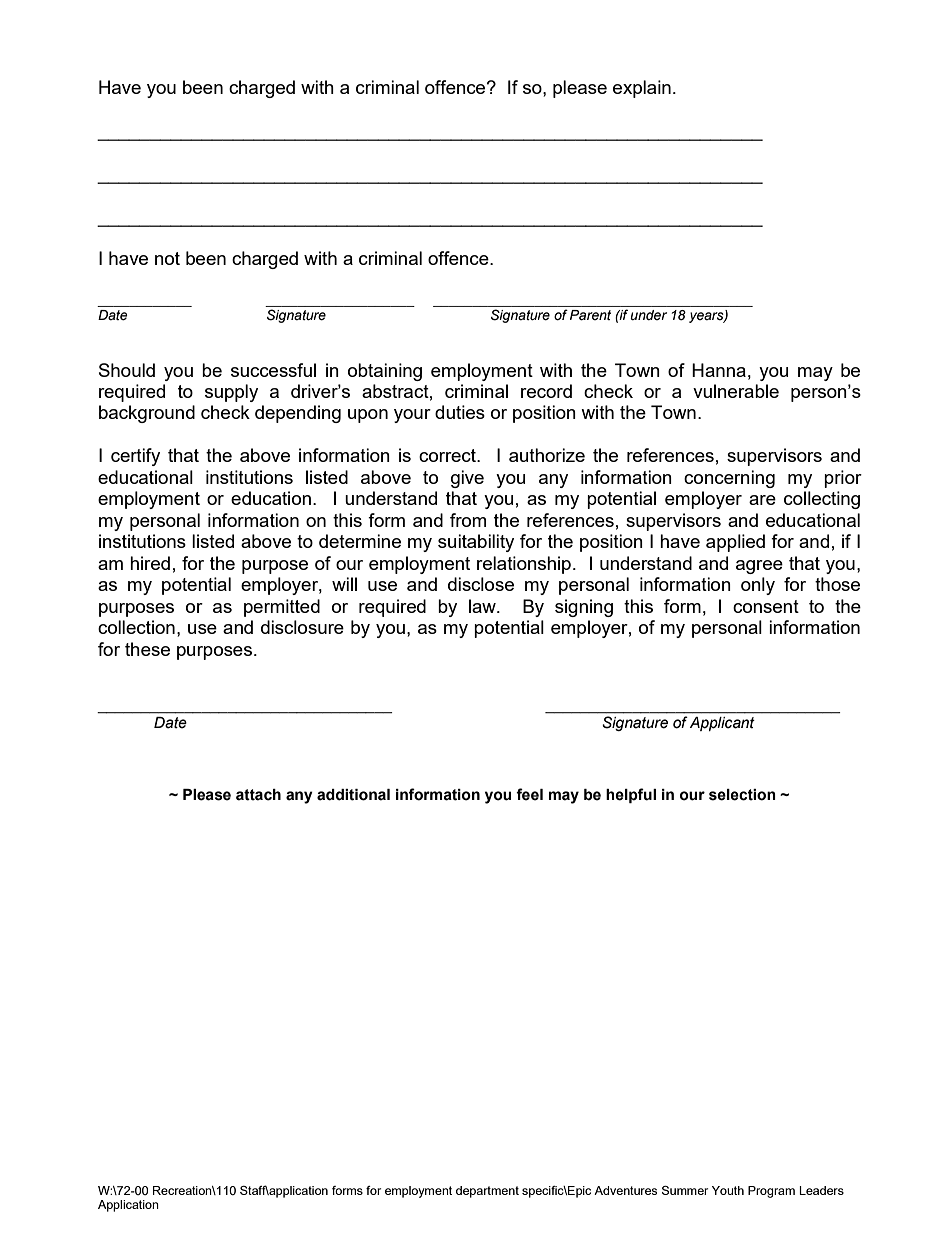  I want to click on explain, so click(642, 89).
